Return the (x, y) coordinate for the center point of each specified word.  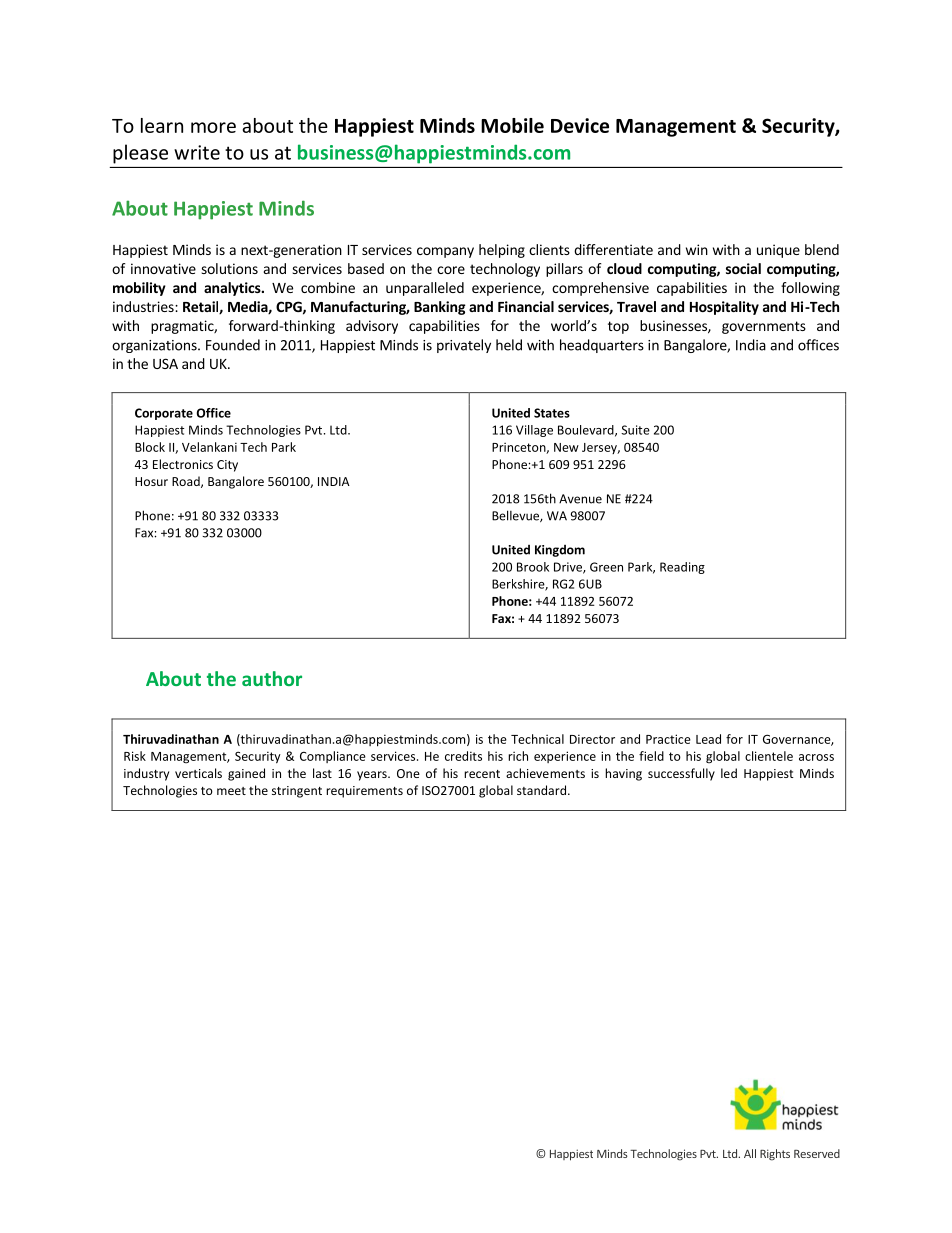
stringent (297, 792)
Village (534, 431)
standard (541, 790)
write (197, 152)
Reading (682, 568)
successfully (681, 774)
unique (778, 251)
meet (231, 791)
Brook (533, 567)
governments (764, 327)
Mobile (512, 125)
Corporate (164, 414)
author (272, 678)
